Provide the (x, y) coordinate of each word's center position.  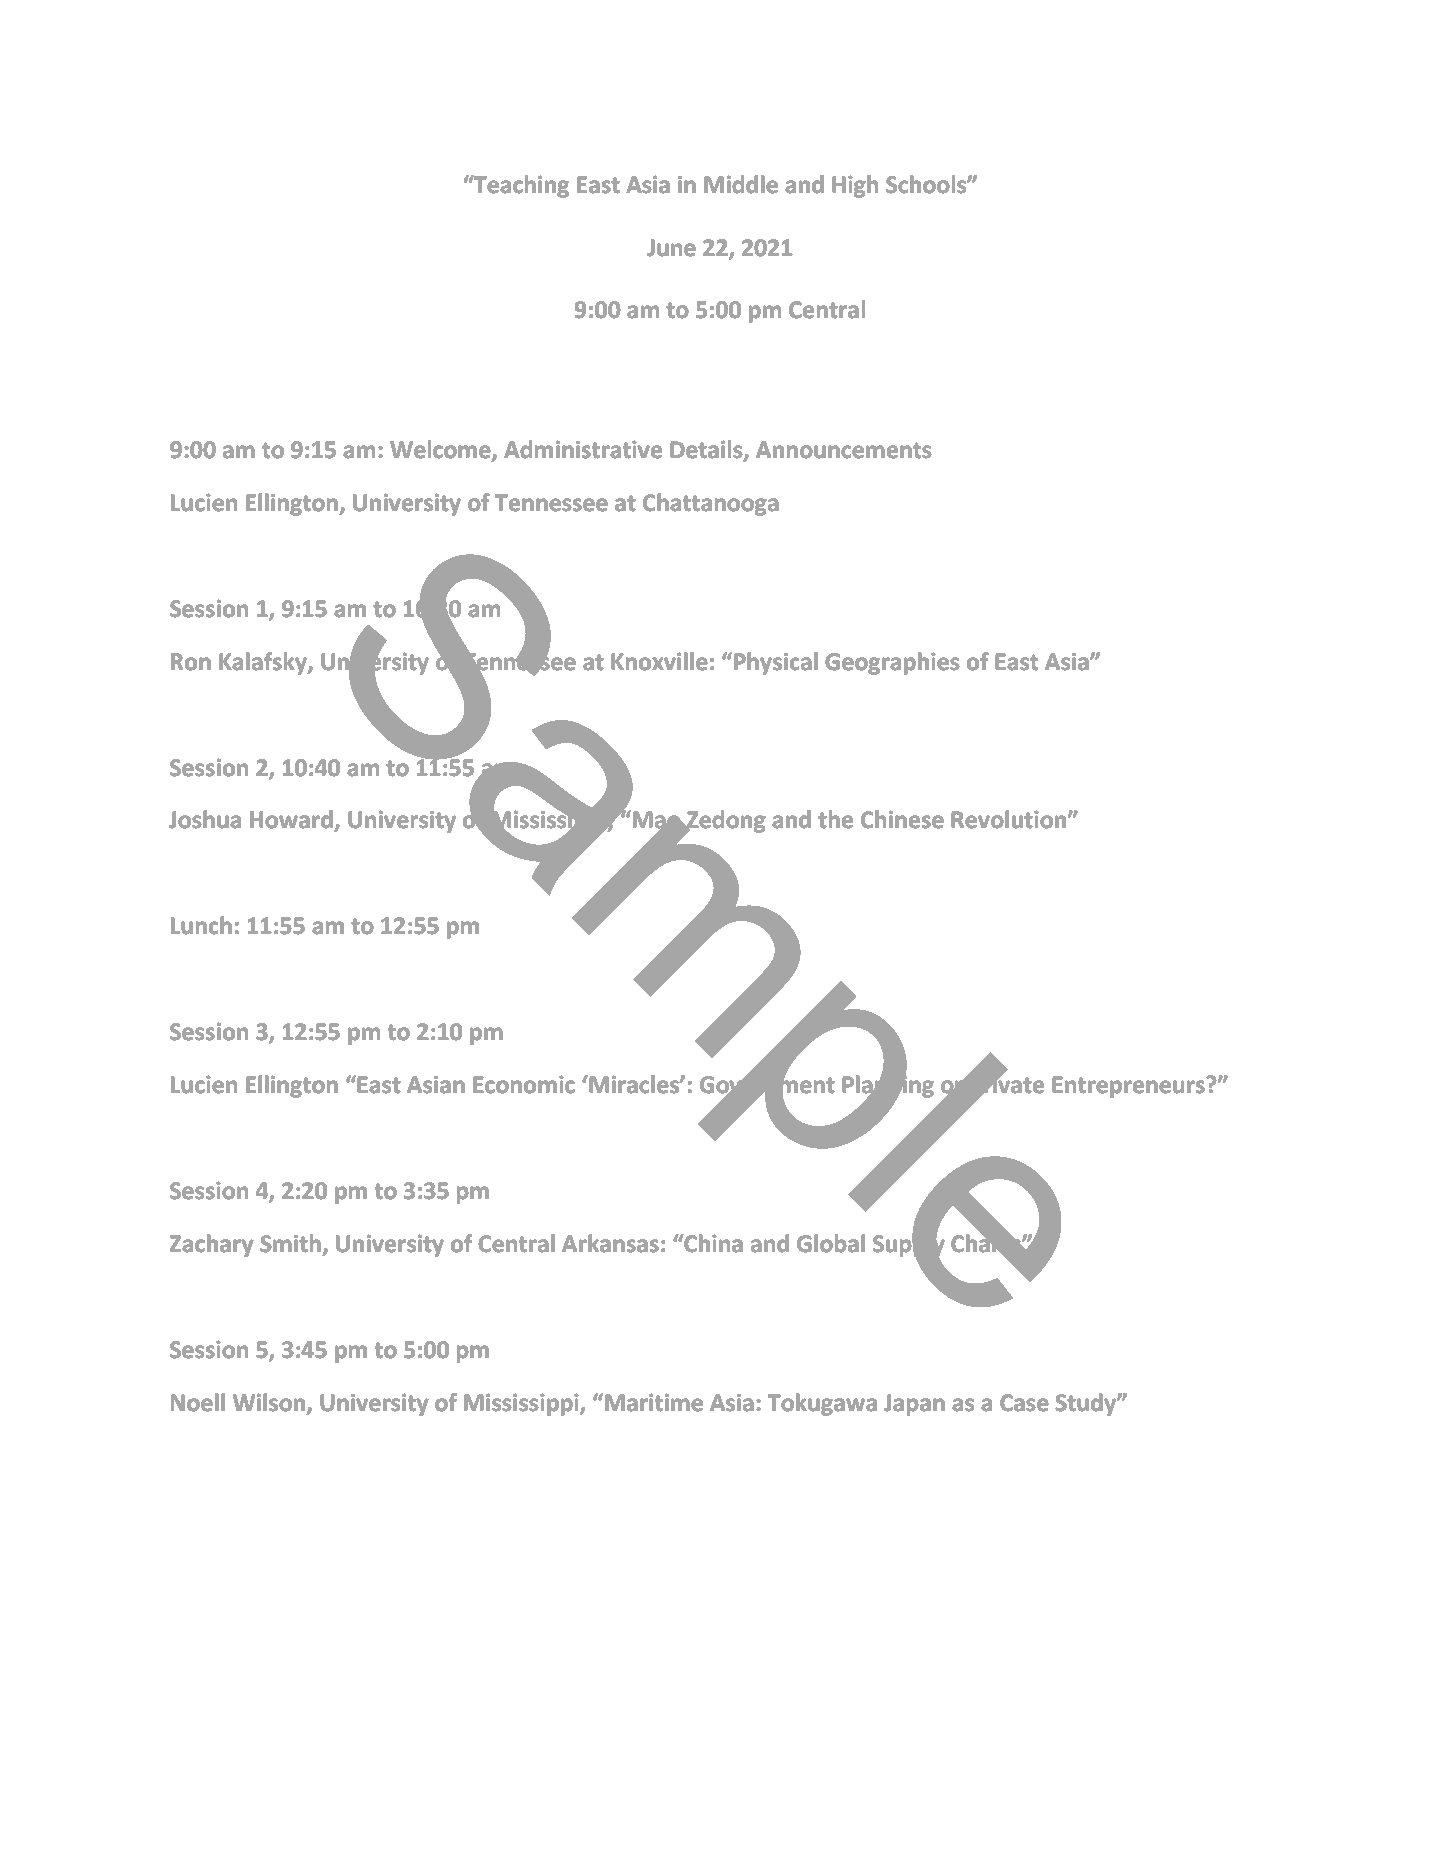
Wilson (270, 1403)
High (855, 186)
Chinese (902, 819)
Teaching (520, 186)
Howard (292, 821)
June (671, 248)
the (835, 819)
